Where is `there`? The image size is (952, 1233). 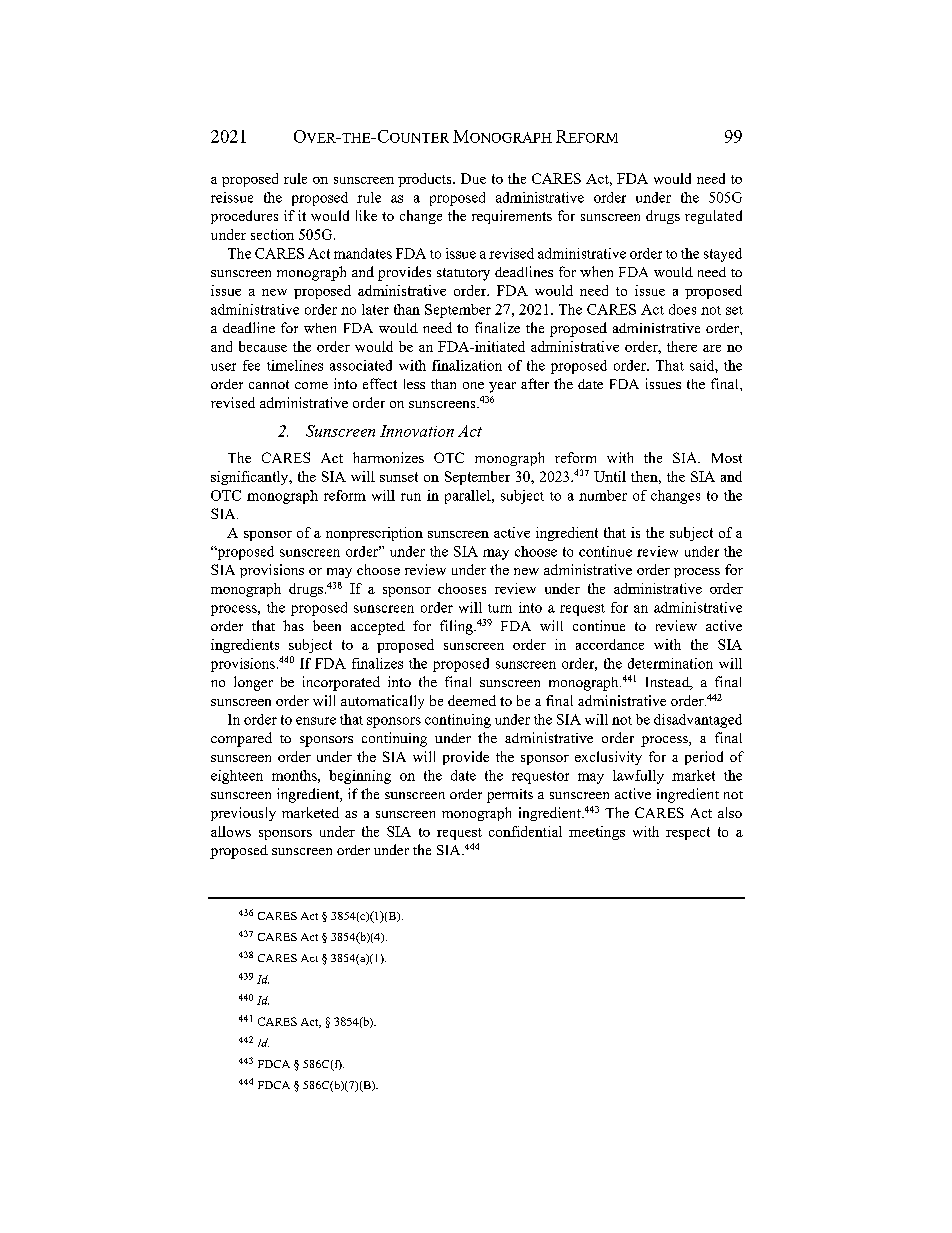
there is located at coordinates (682, 346).
